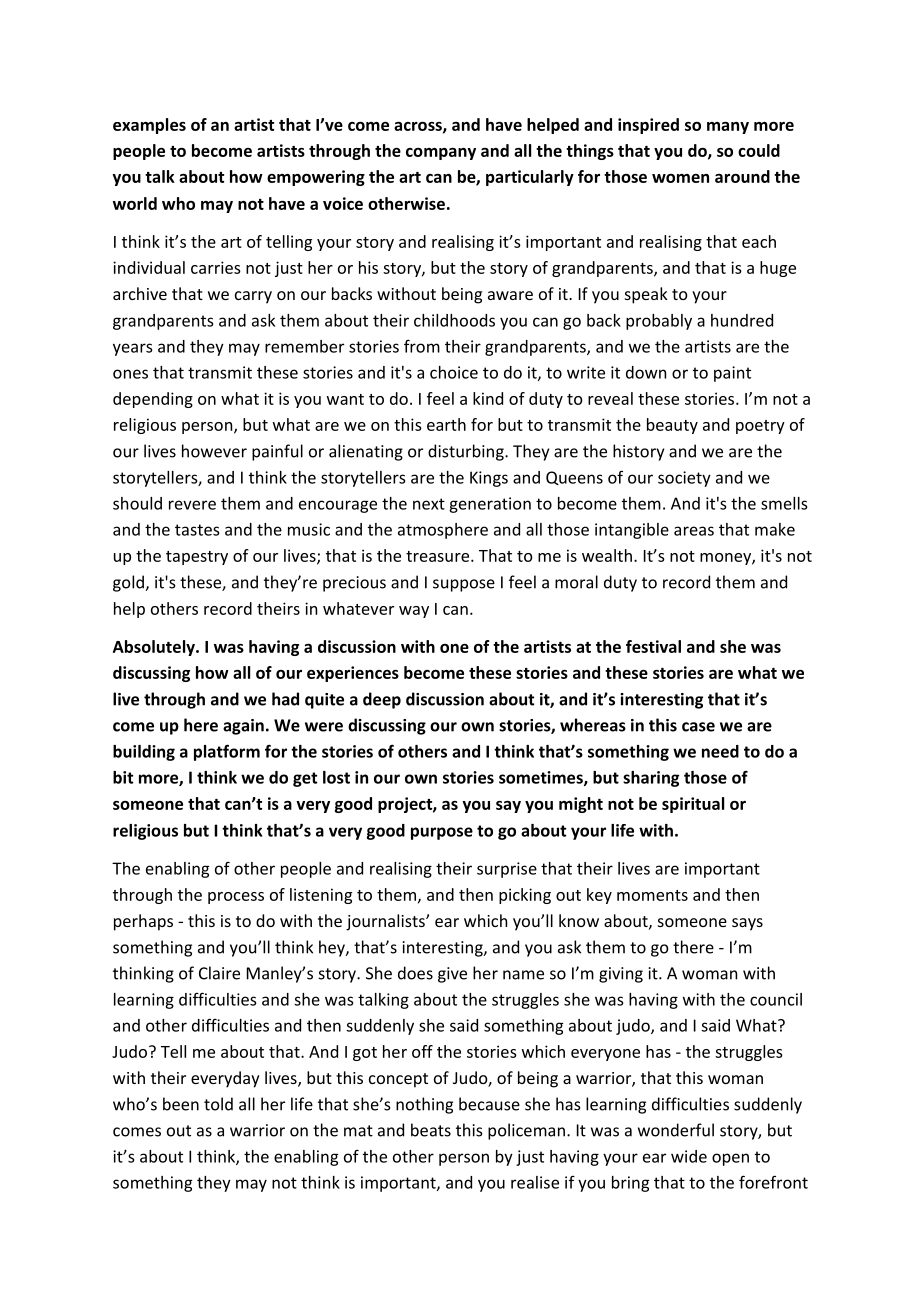  Describe the element at coordinates (452, 975) in the document. I see `give` at that location.
